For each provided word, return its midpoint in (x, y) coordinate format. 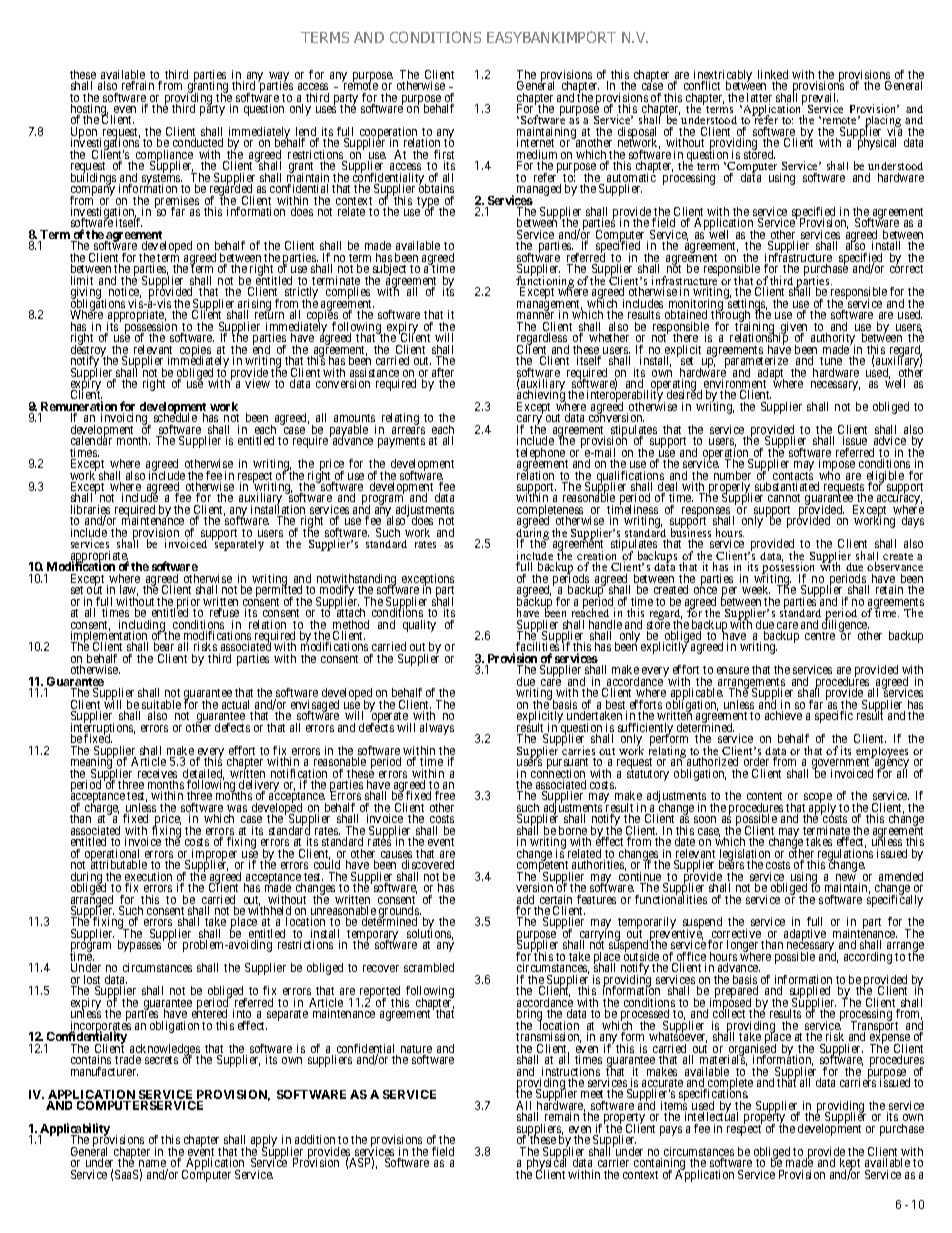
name (153, 1165)
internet (535, 142)
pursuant (568, 765)
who (829, 476)
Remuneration (78, 407)
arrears (408, 430)
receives (157, 775)
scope (817, 799)
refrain (138, 85)
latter (759, 99)
